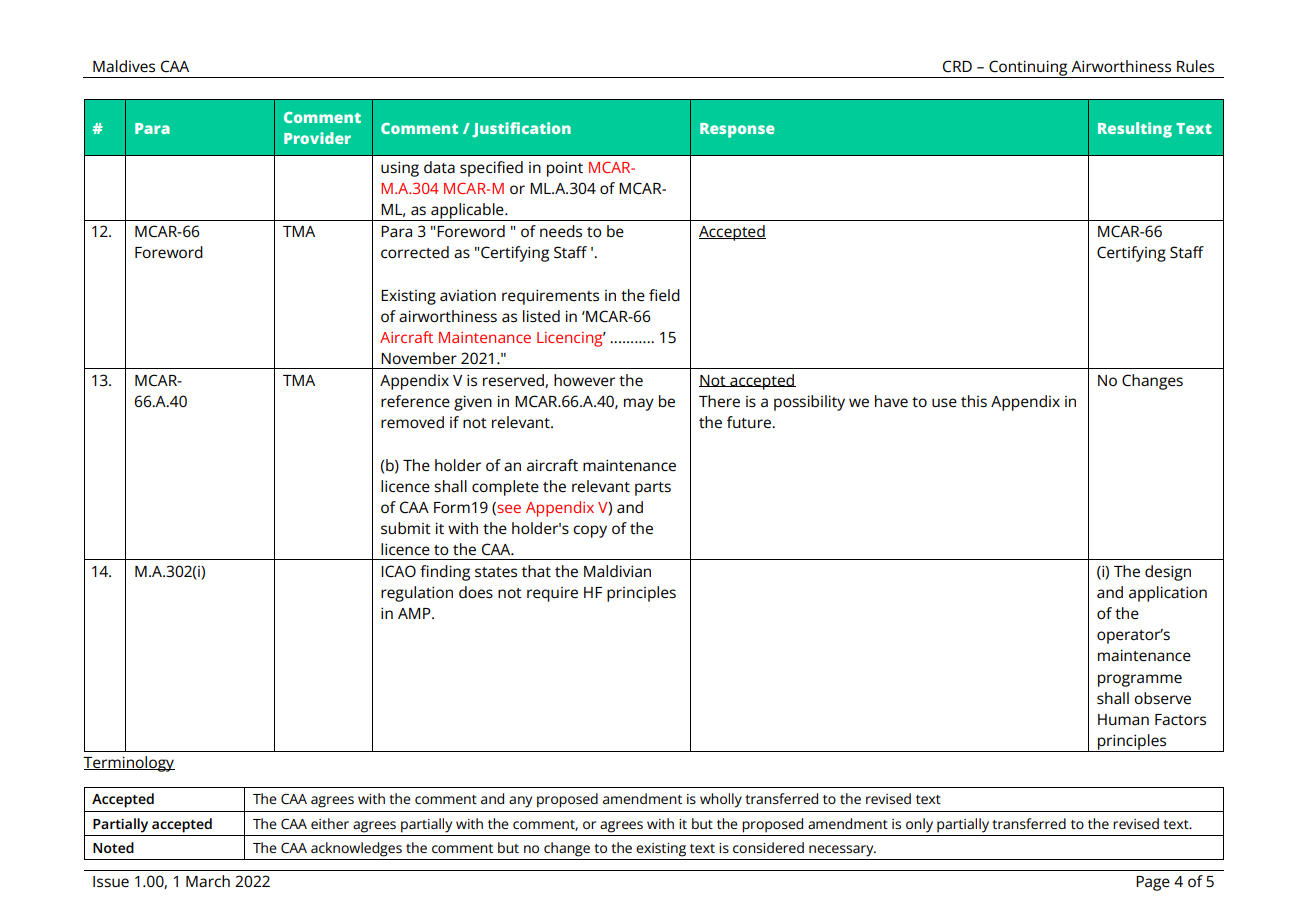 This screenshot has height=924, width=1308. Describe the element at coordinates (737, 130) in the screenshot. I see `Response` at that location.
